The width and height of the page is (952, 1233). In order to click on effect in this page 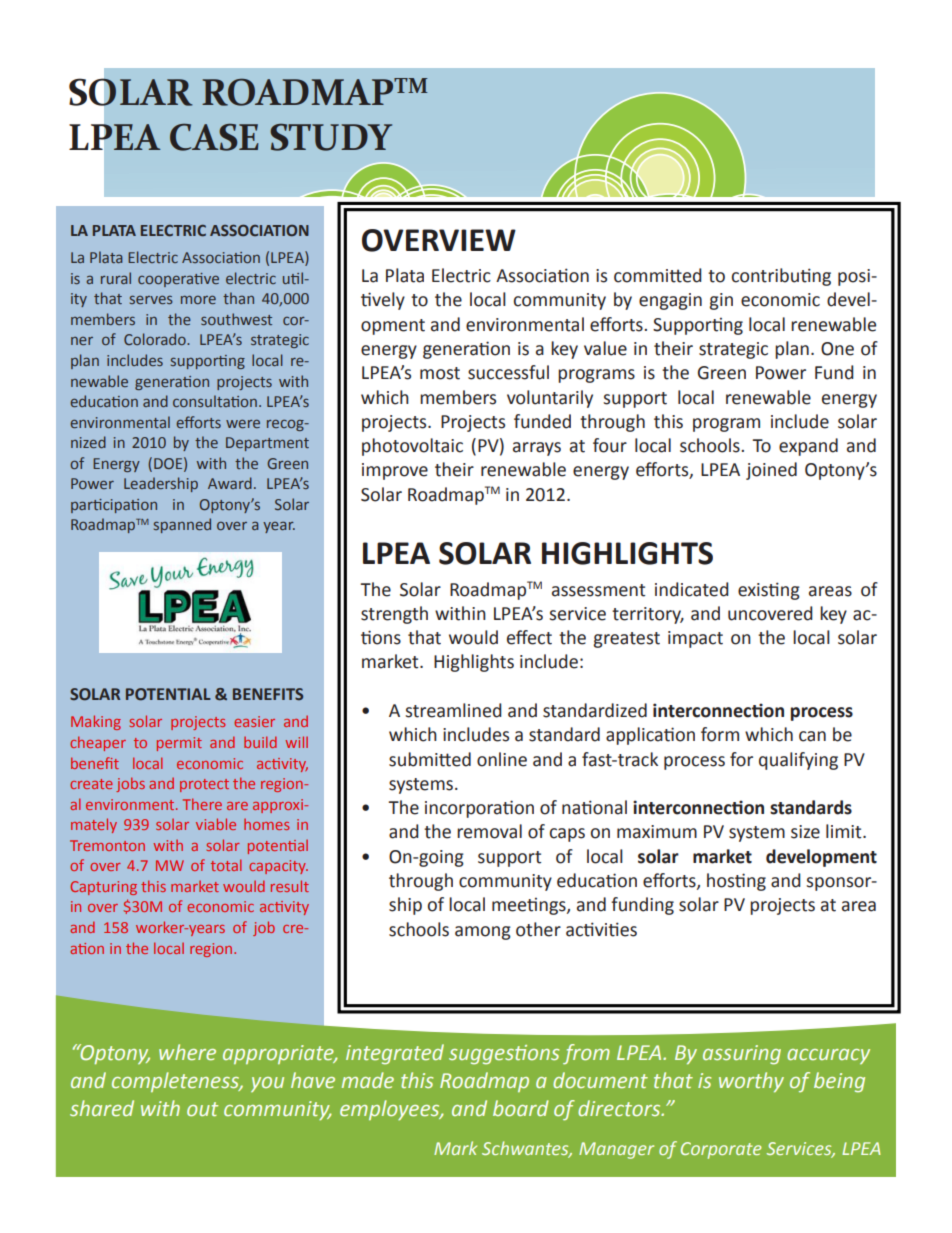, I will do `click(529, 637)`.
